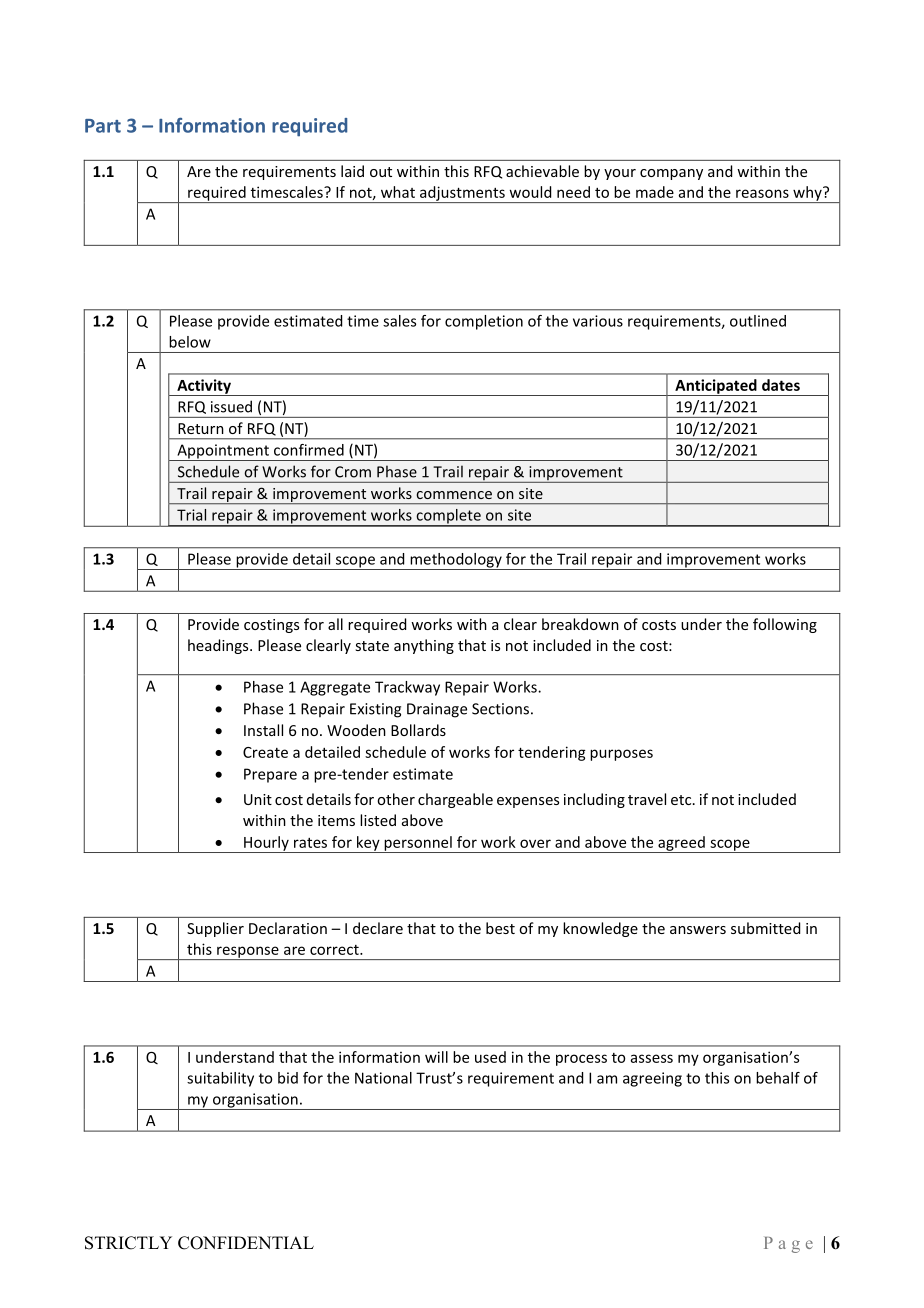  I want to click on Page, so click(788, 1245).
